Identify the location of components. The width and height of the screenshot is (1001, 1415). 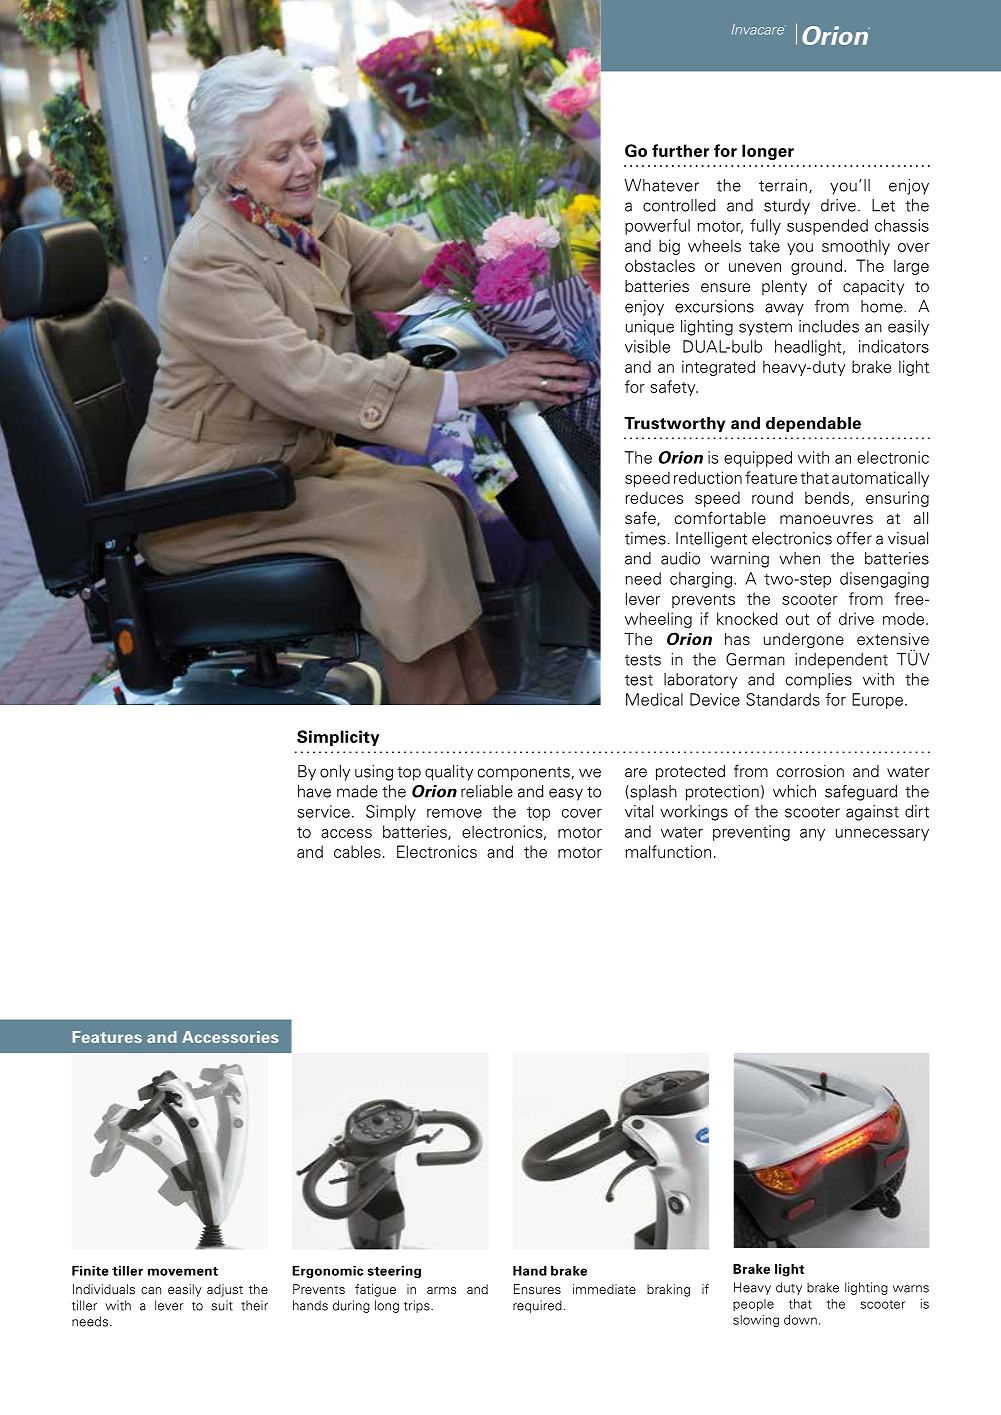
(524, 774).
